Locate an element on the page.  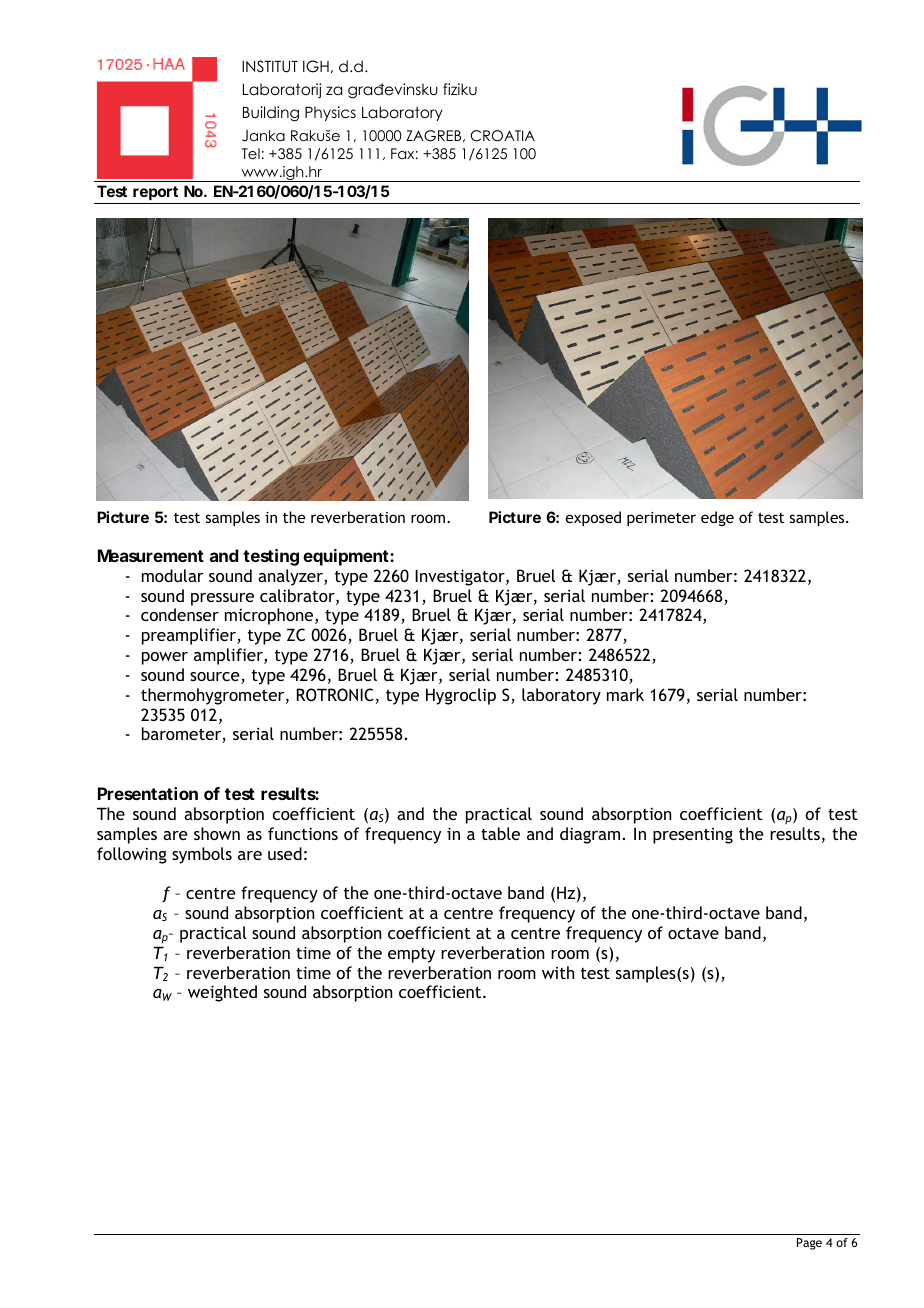
source is located at coordinates (216, 678).
